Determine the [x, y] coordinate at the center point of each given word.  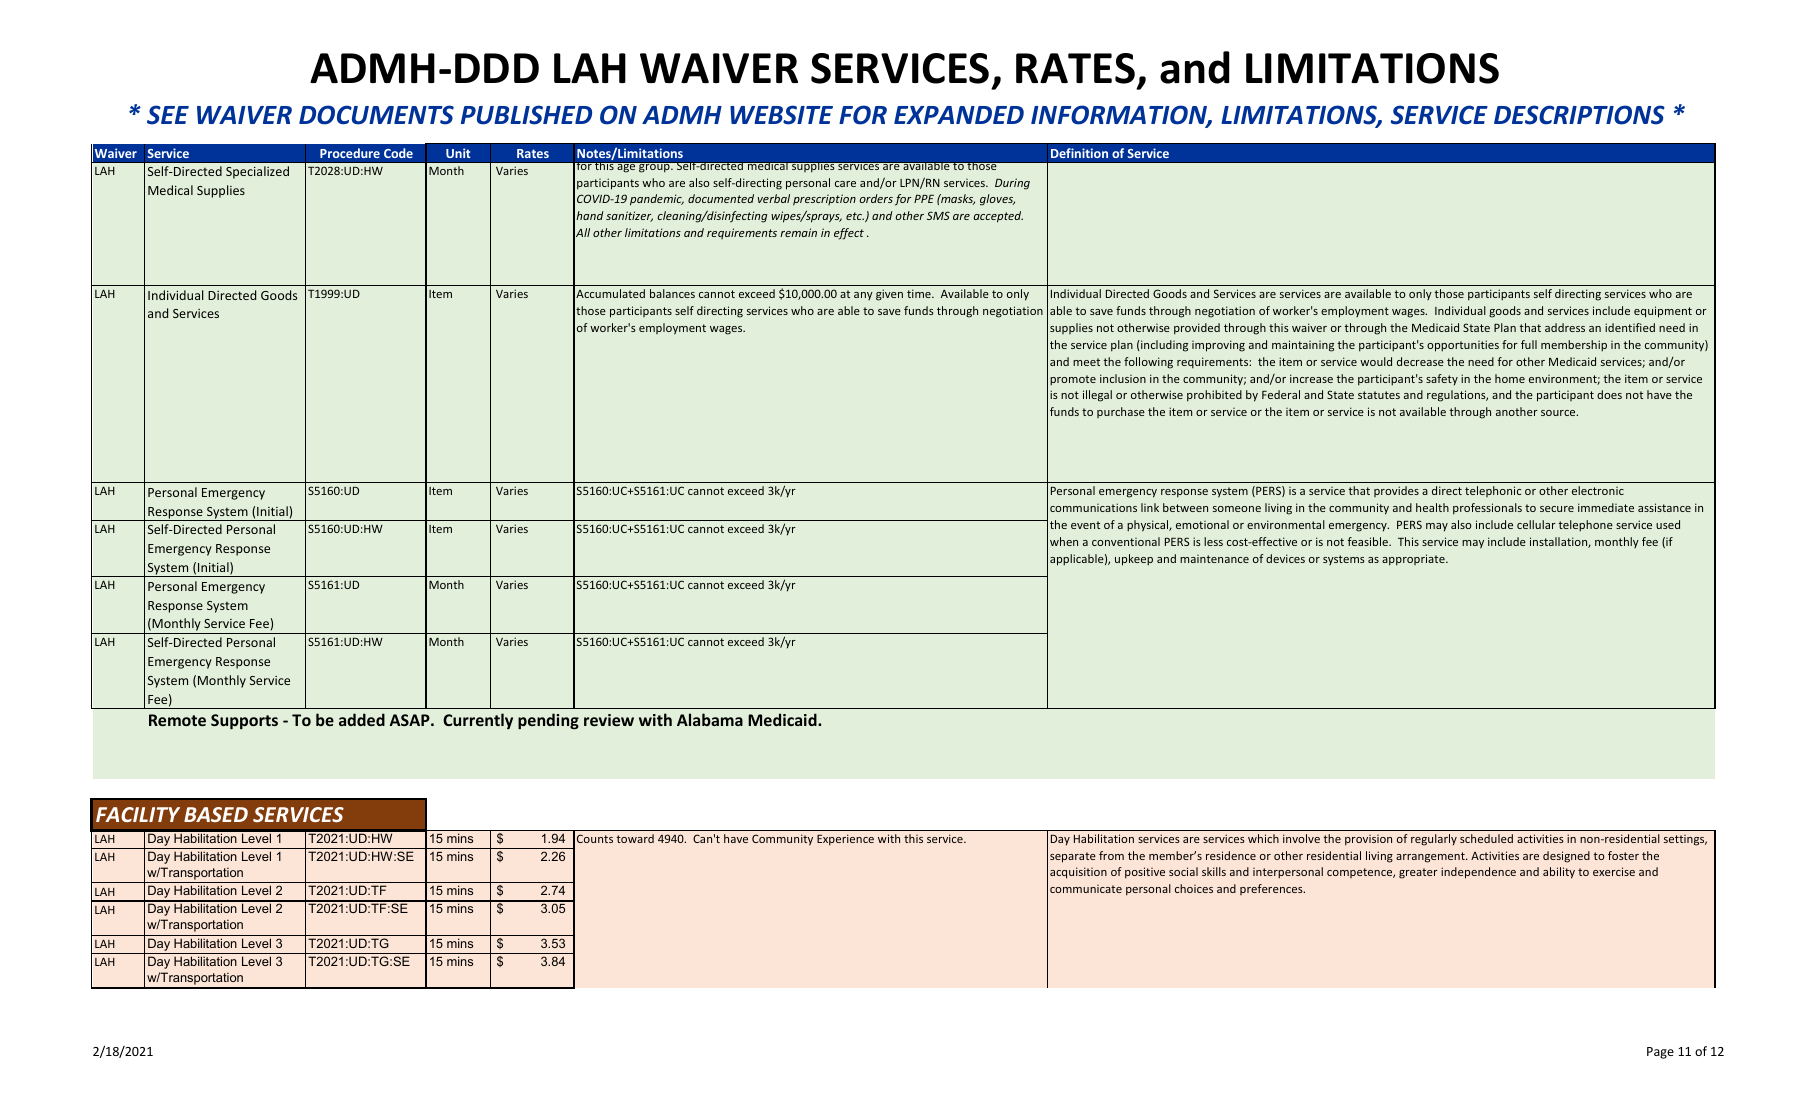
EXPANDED [959, 115]
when [1064, 541]
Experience [845, 840]
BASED [216, 814]
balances [672, 293]
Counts [595, 838]
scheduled [1486, 838]
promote [1073, 380]
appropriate [1414, 560]
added [362, 719]
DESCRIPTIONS [1579, 115]
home [1510, 378]
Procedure [350, 153]
